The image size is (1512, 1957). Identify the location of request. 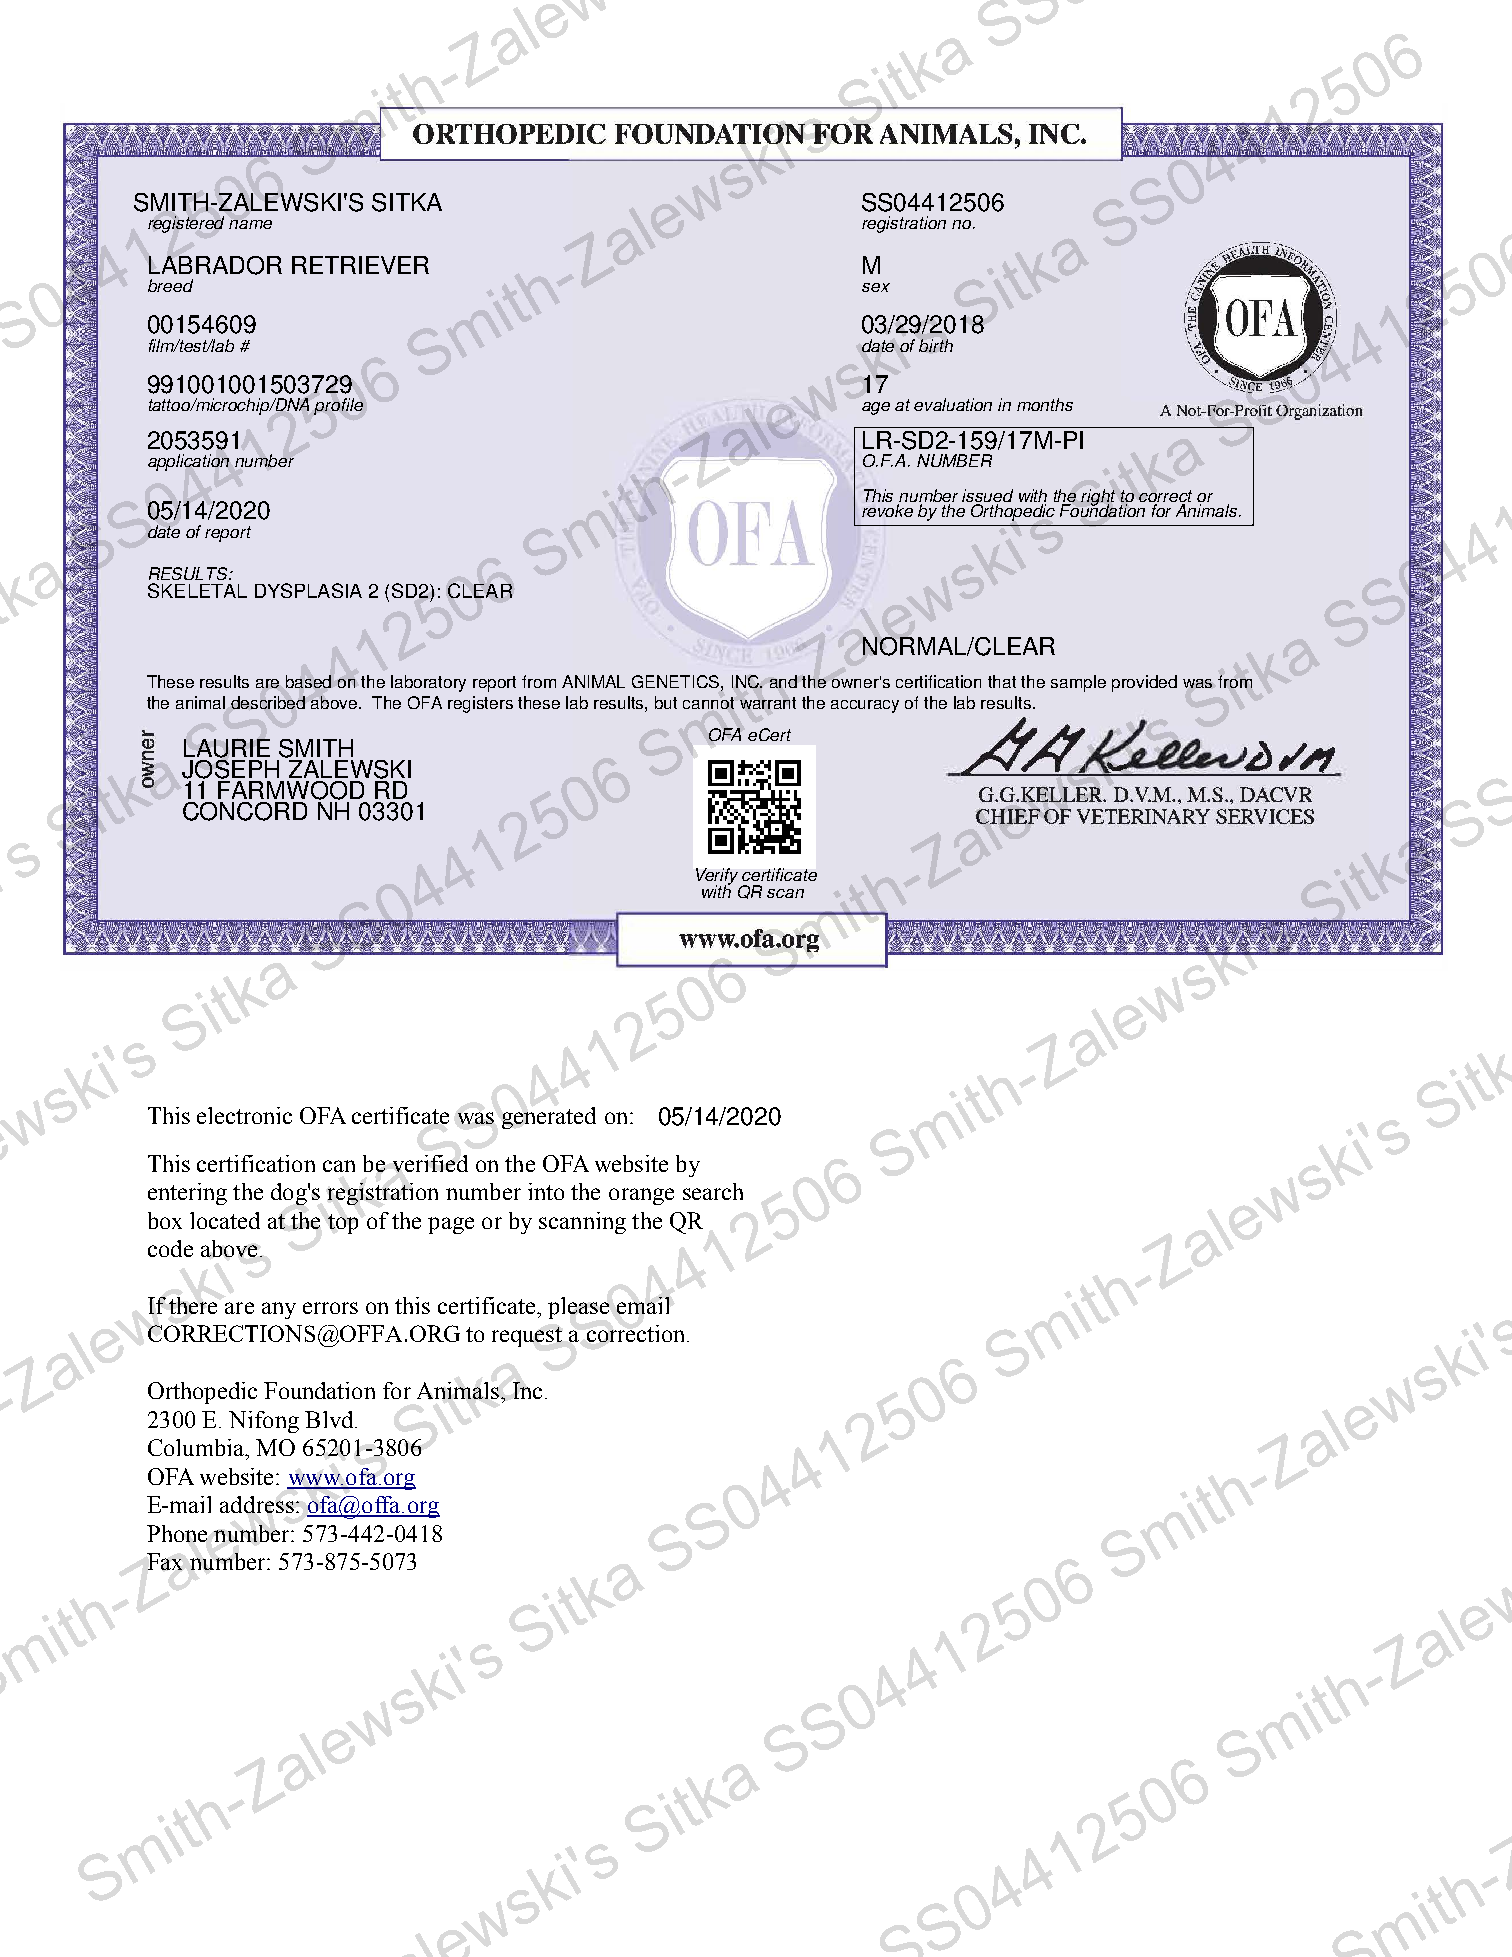
(527, 1337).
